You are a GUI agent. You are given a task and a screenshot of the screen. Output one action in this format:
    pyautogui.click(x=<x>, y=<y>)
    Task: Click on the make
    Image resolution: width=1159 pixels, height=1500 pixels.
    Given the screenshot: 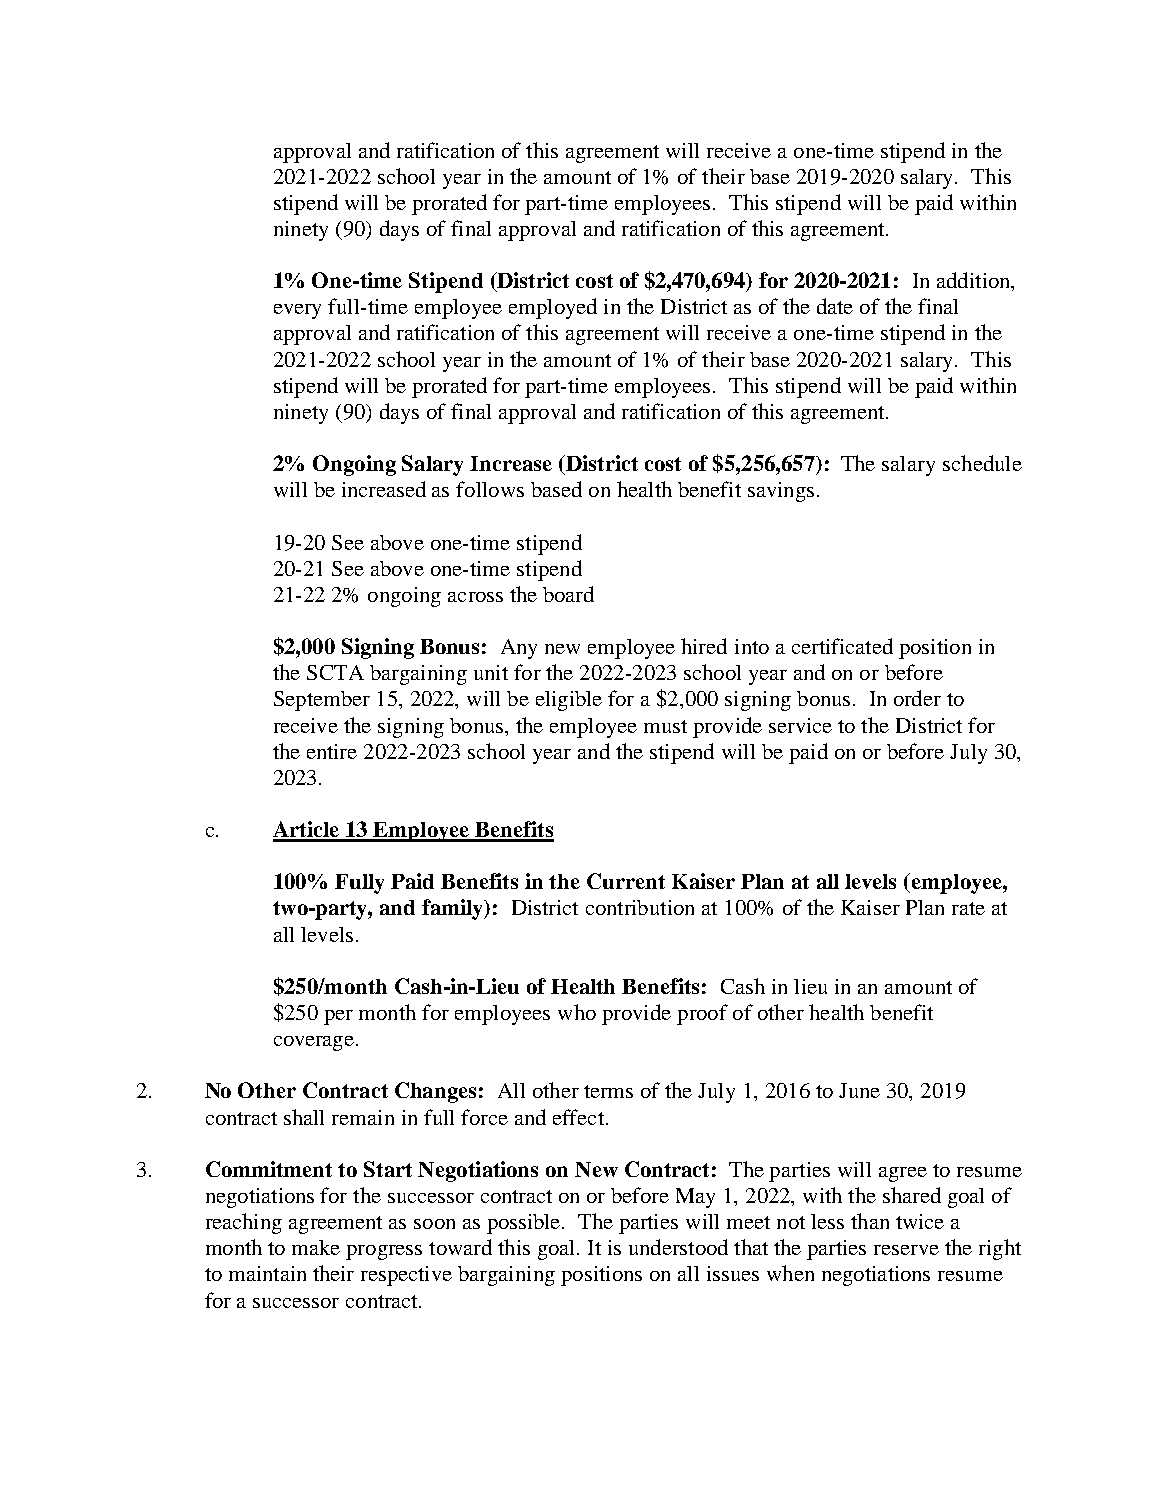 What is the action you would take?
    pyautogui.click(x=316, y=1247)
